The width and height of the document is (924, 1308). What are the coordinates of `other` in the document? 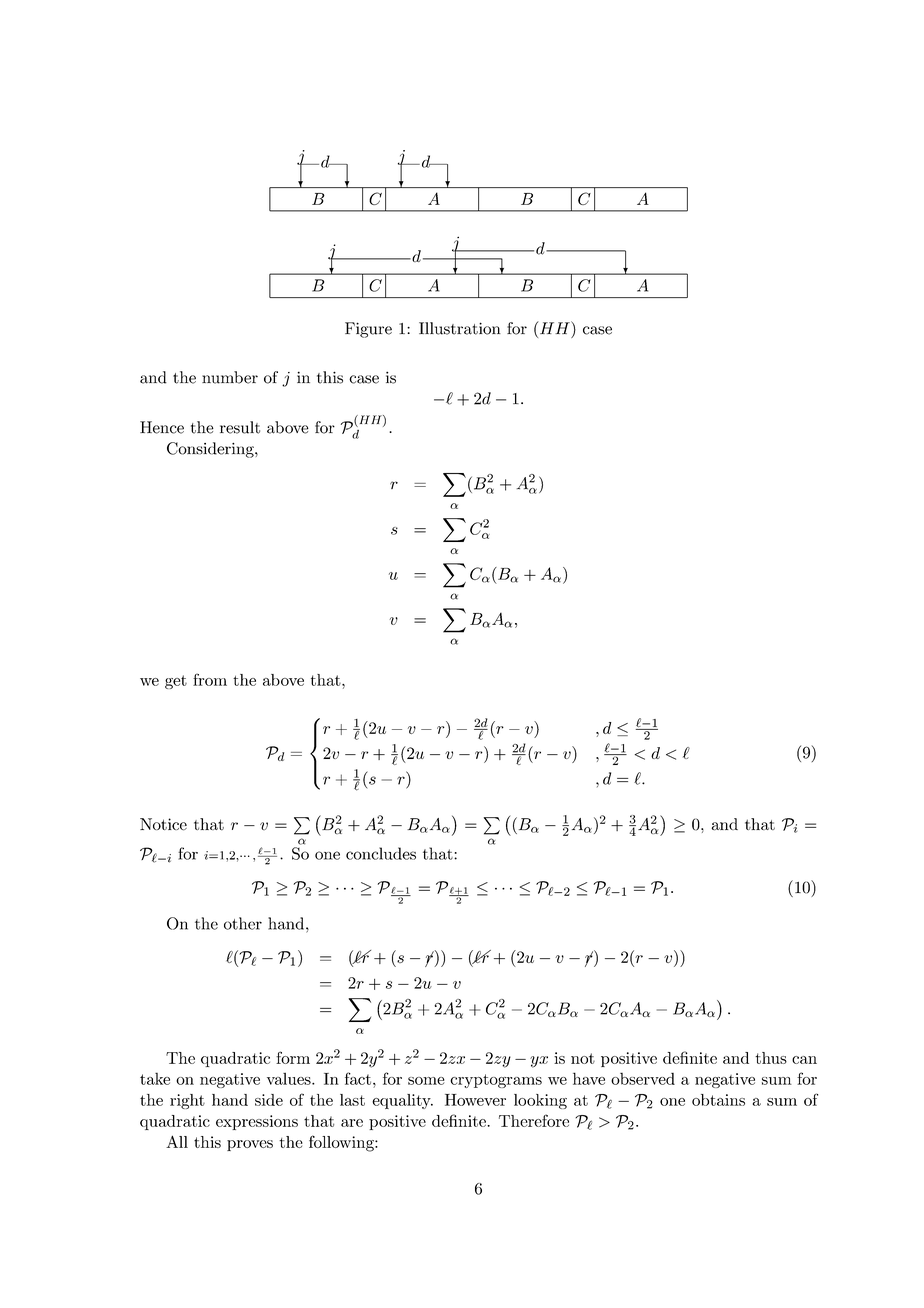 It's located at (243, 923).
